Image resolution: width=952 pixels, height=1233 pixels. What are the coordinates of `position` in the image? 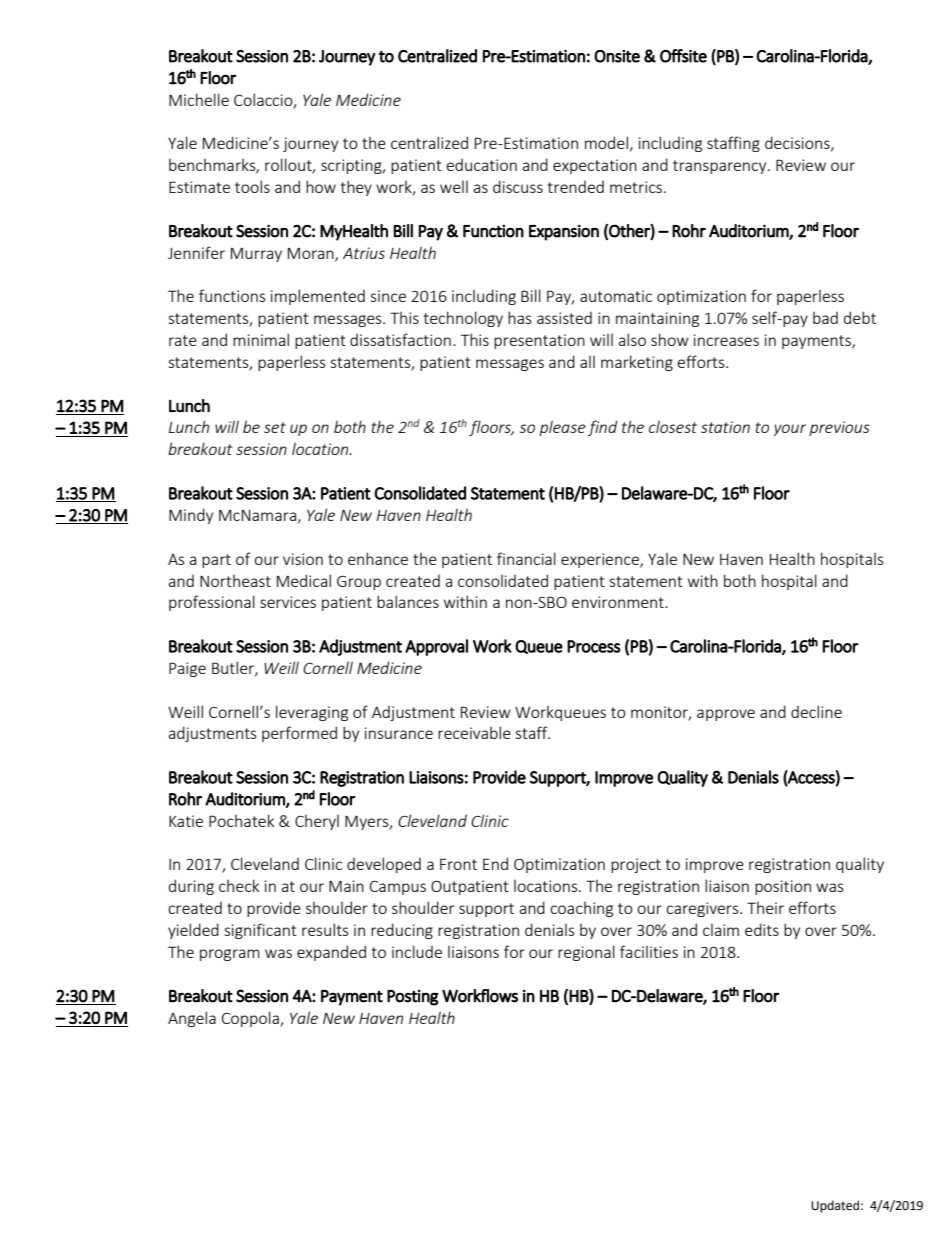 It's located at (783, 887).
